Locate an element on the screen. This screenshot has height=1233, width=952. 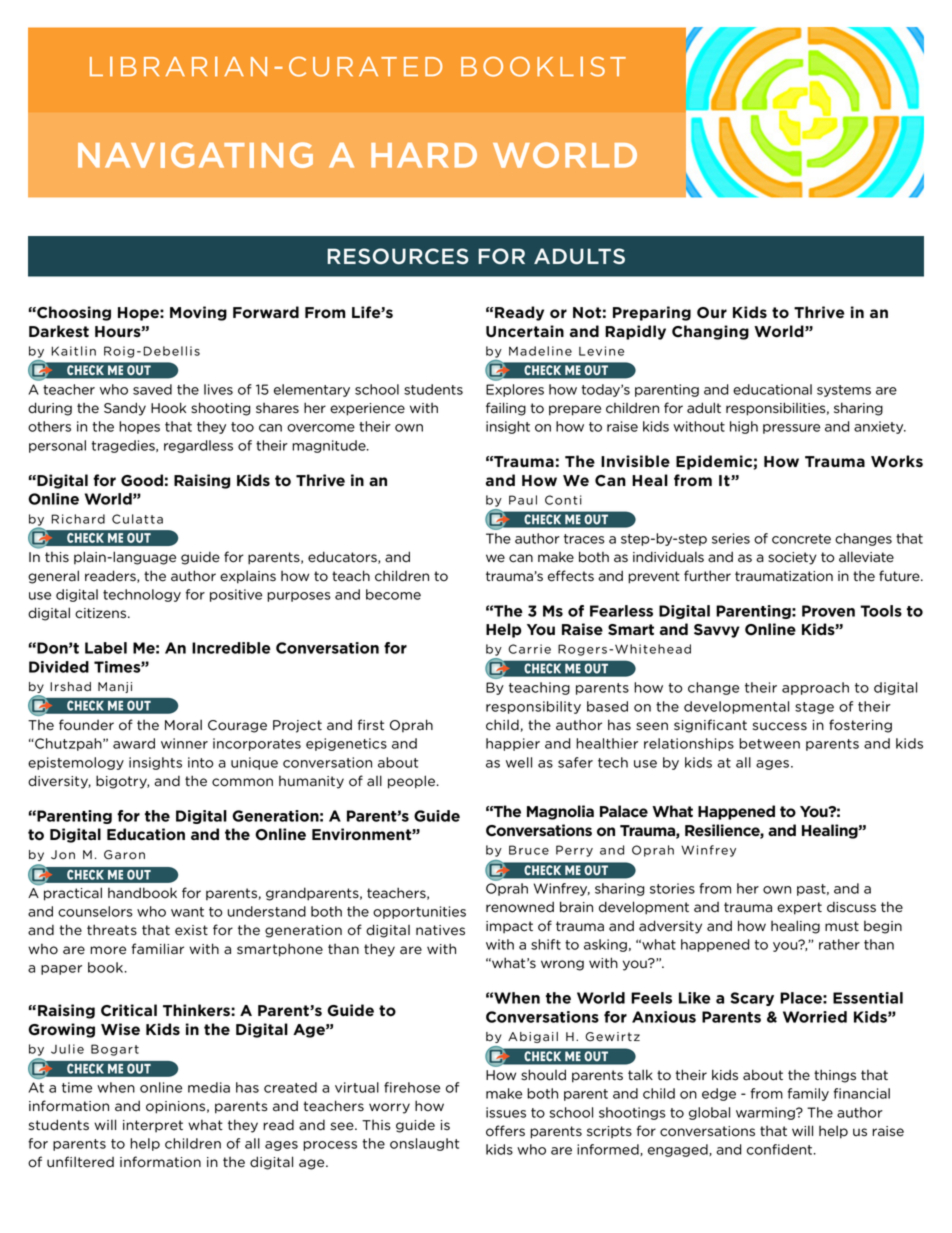
NAVIGATING is located at coordinates (195, 155).
